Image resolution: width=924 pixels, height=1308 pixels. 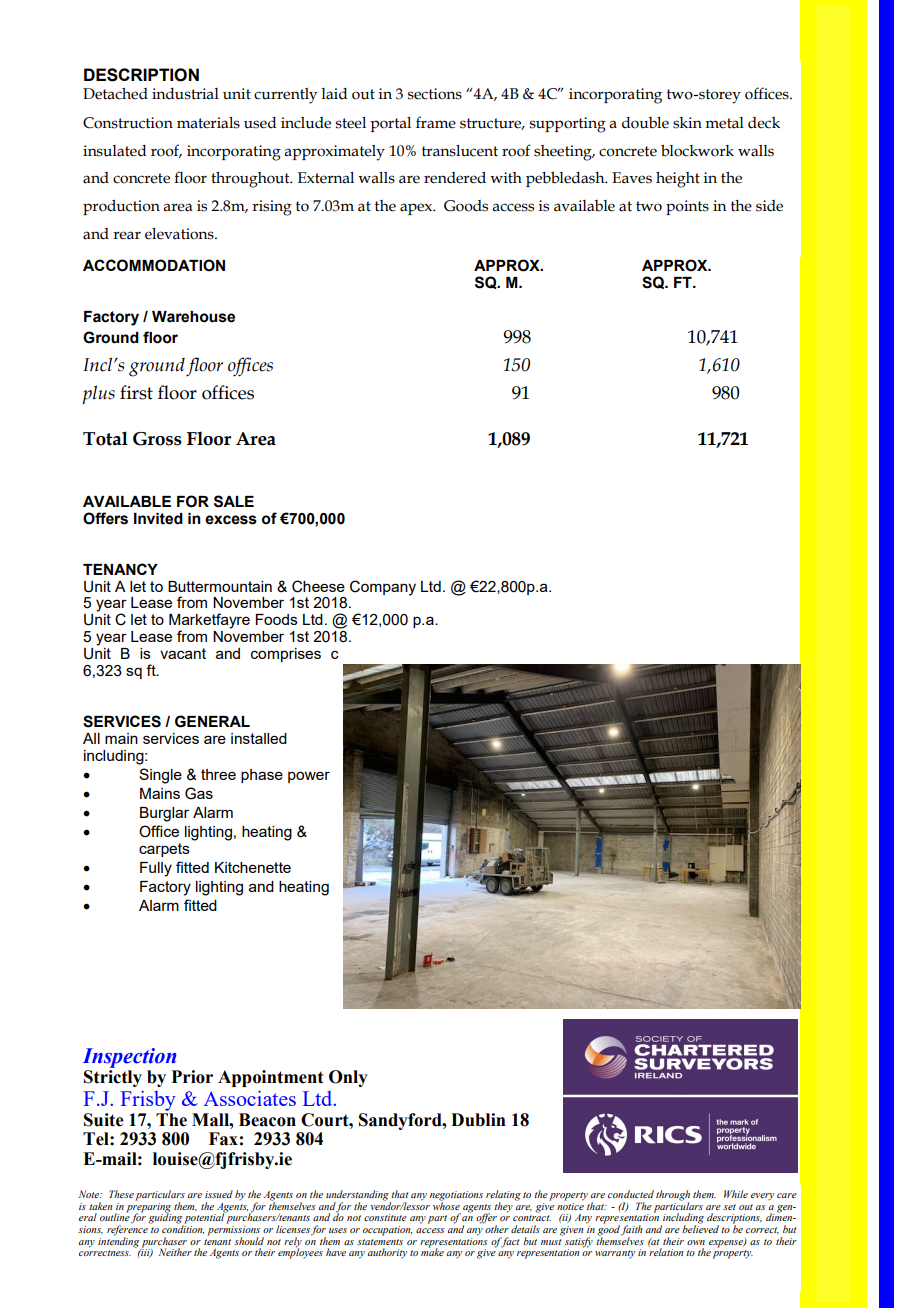 What do you see at coordinates (383, 588) in the screenshot?
I see `Company` at bounding box center [383, 588].
